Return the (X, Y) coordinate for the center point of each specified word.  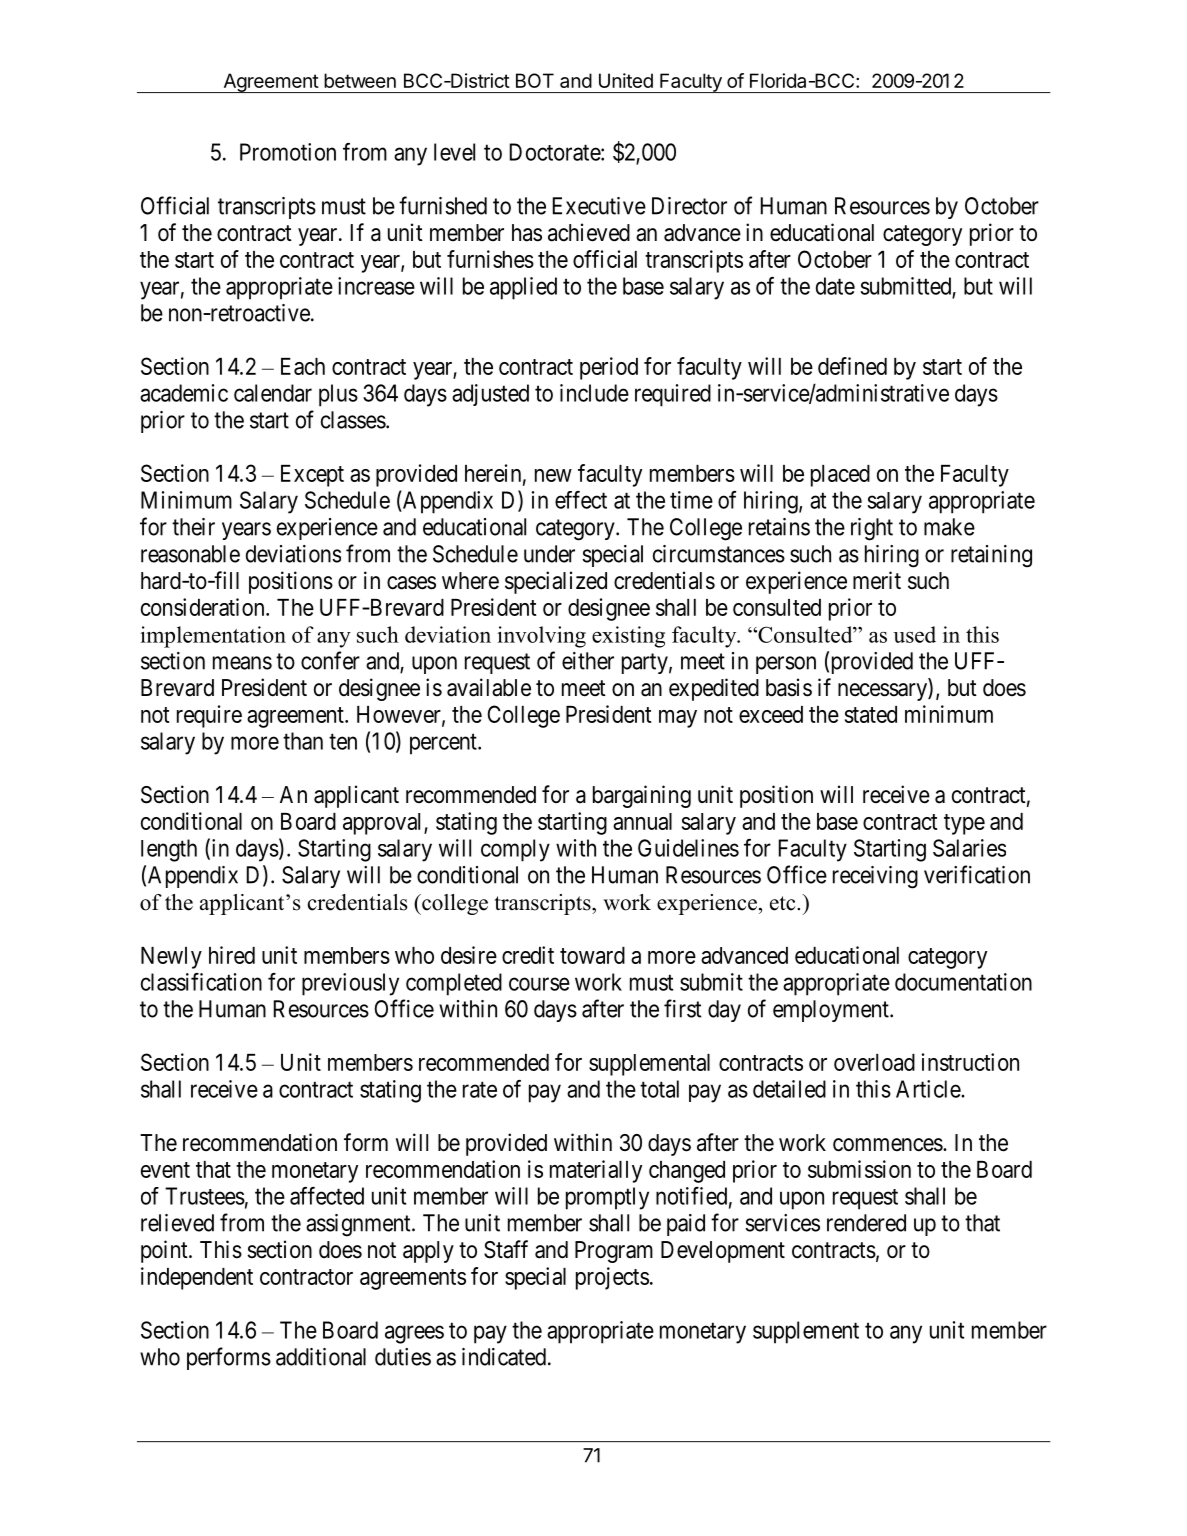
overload (874, 1062)
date (835, 286)
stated (871, 714)
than (303, 741)
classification (201, 982)
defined (852, 366)
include (594, 393)
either (588, 661)
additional (321, 1357)
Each (303, 366)
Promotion (288, 152)
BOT (535, 80)
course (539, 984)
